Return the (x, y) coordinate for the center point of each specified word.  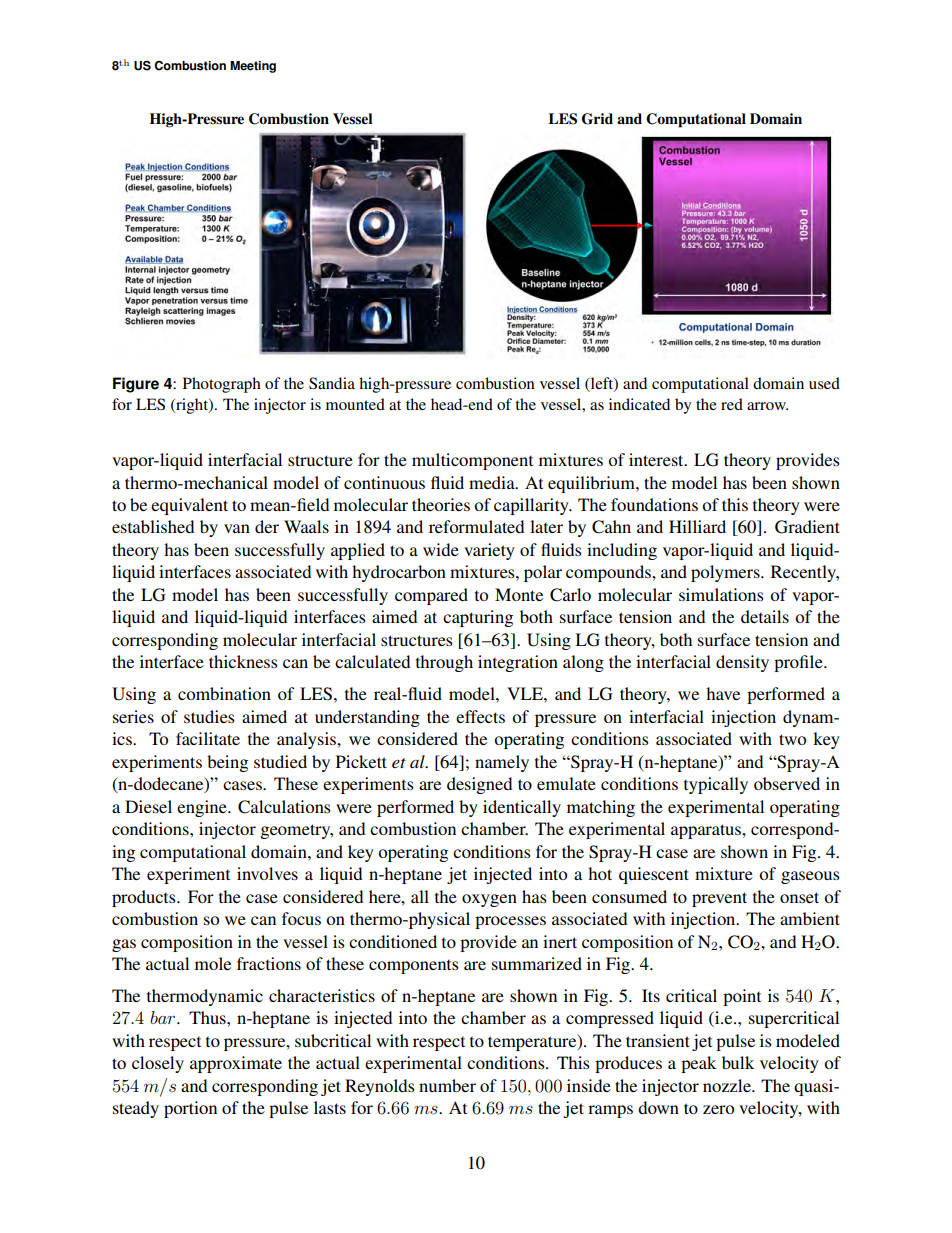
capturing (478, 618)
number (447, 1085)
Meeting (253, 67)
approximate (236, 1064)
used (824, 383)
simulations (721, 594)
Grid (597, 119)
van (237, 528)
